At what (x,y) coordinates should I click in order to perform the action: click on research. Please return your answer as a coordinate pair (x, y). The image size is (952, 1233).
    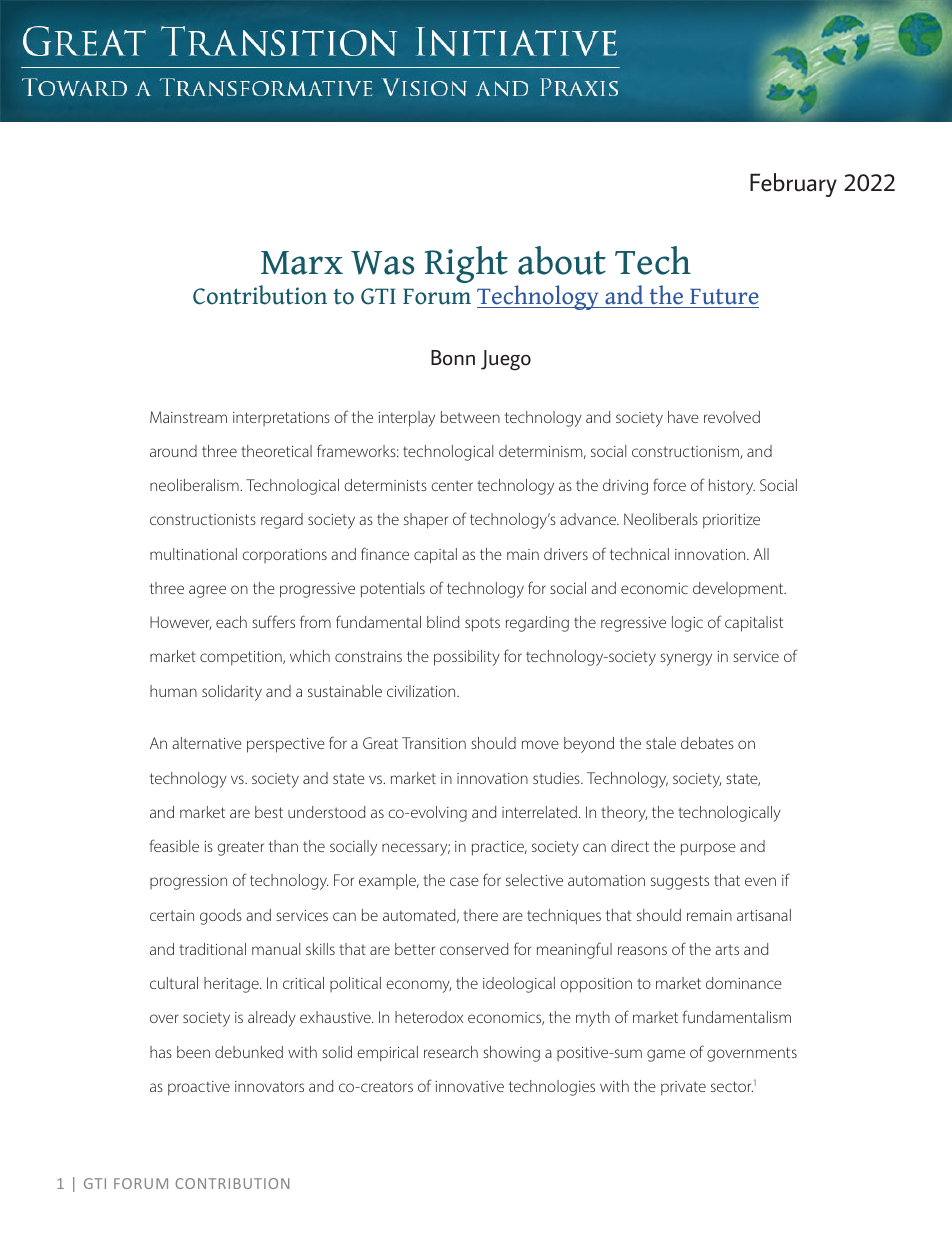
    Looking at the image, I should click on (451, 1052).
